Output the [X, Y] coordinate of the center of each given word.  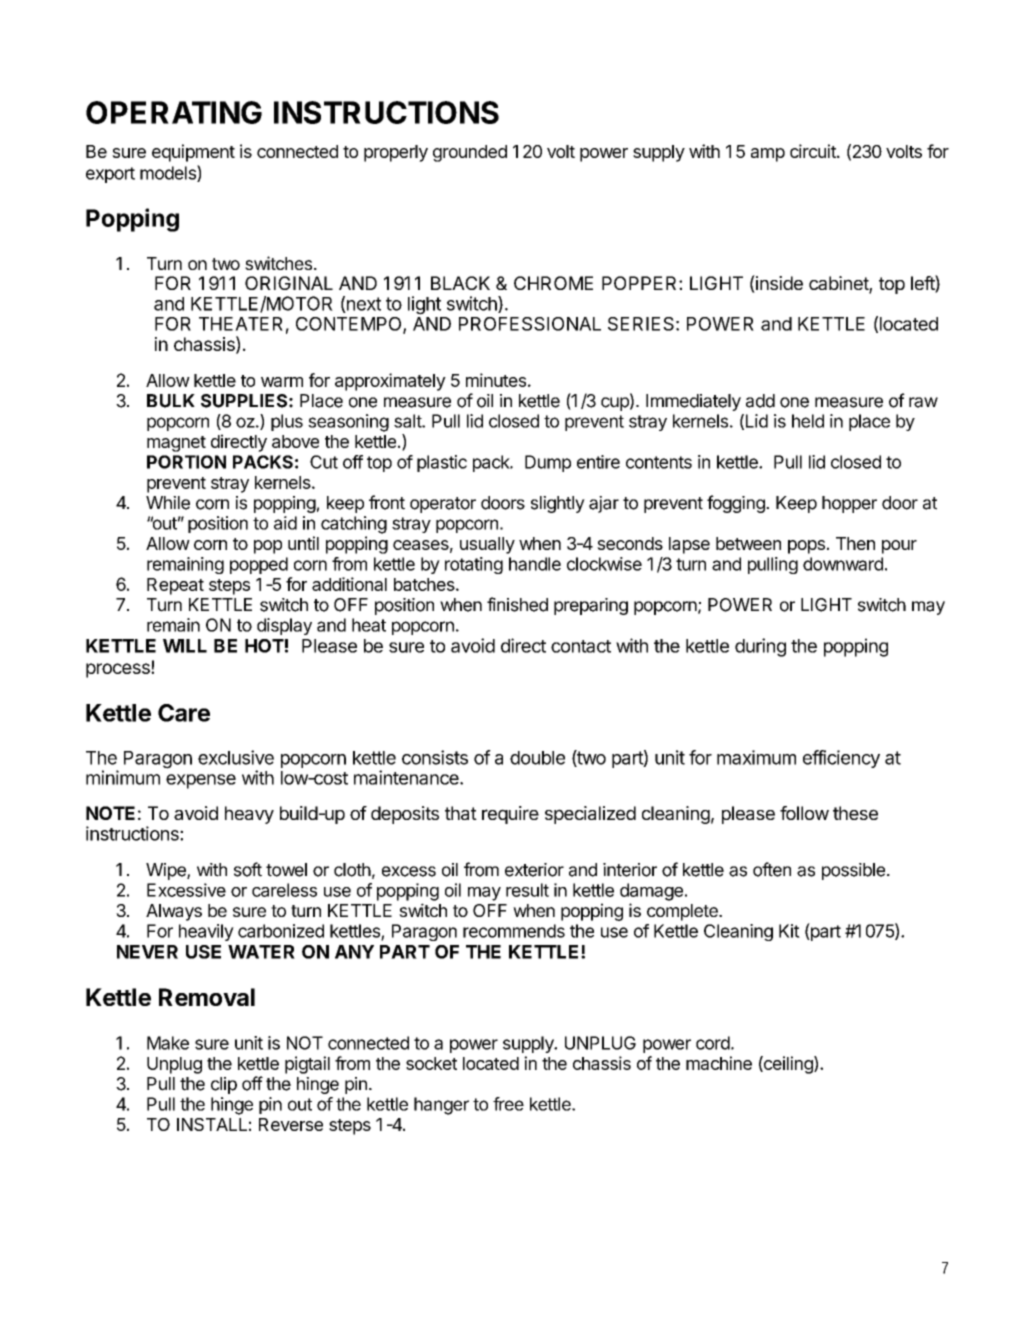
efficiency [841, 759]
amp [768, 155]
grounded [470, 153]
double [537, 758]
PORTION [186, 462]
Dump [548, 463]
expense [201, 781]
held [808, 421]
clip [224, 1085]
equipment [193, 153]
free [508, 1104]
